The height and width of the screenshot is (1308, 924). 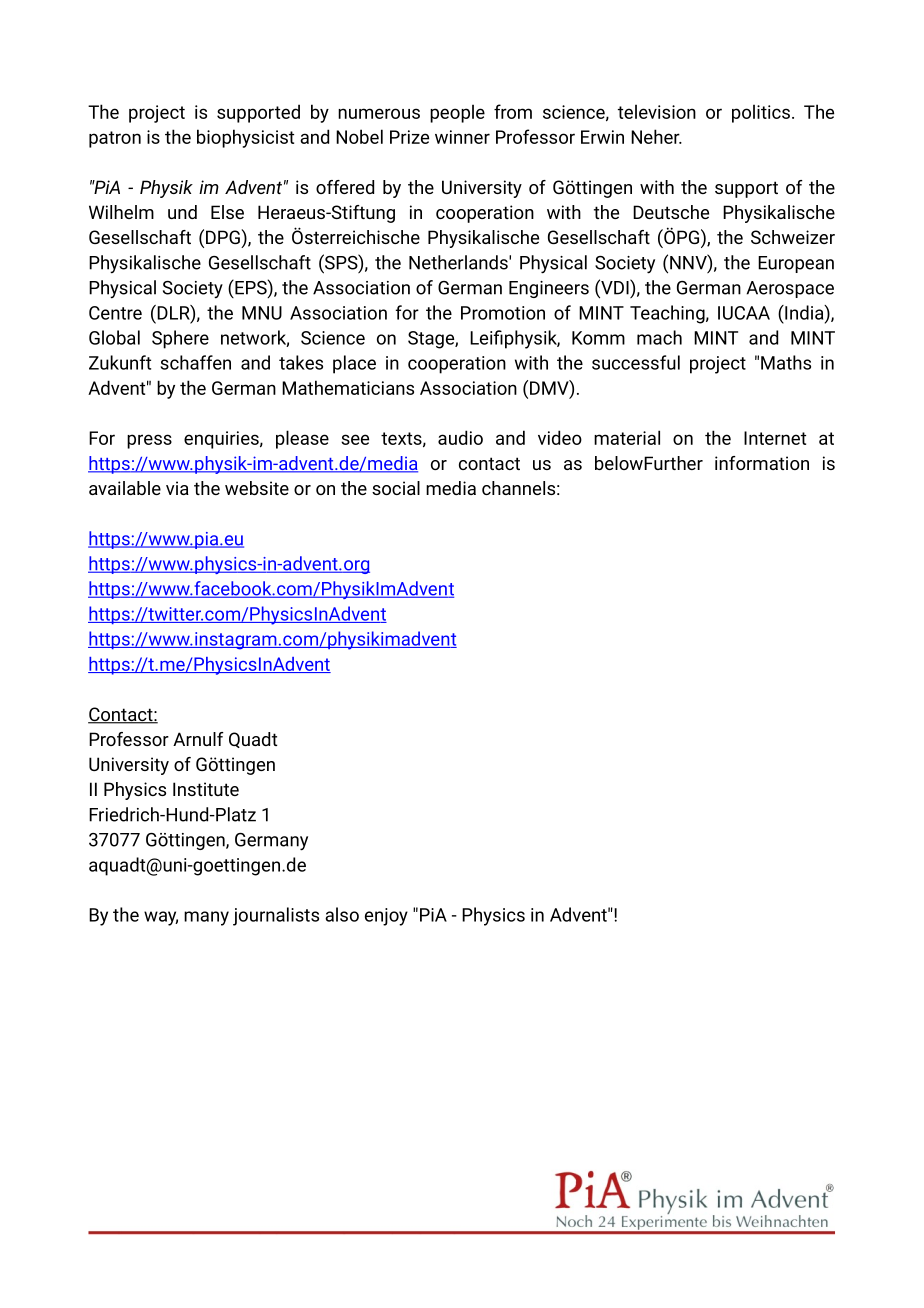 I want to click on way, so click(x=161, y=918).
